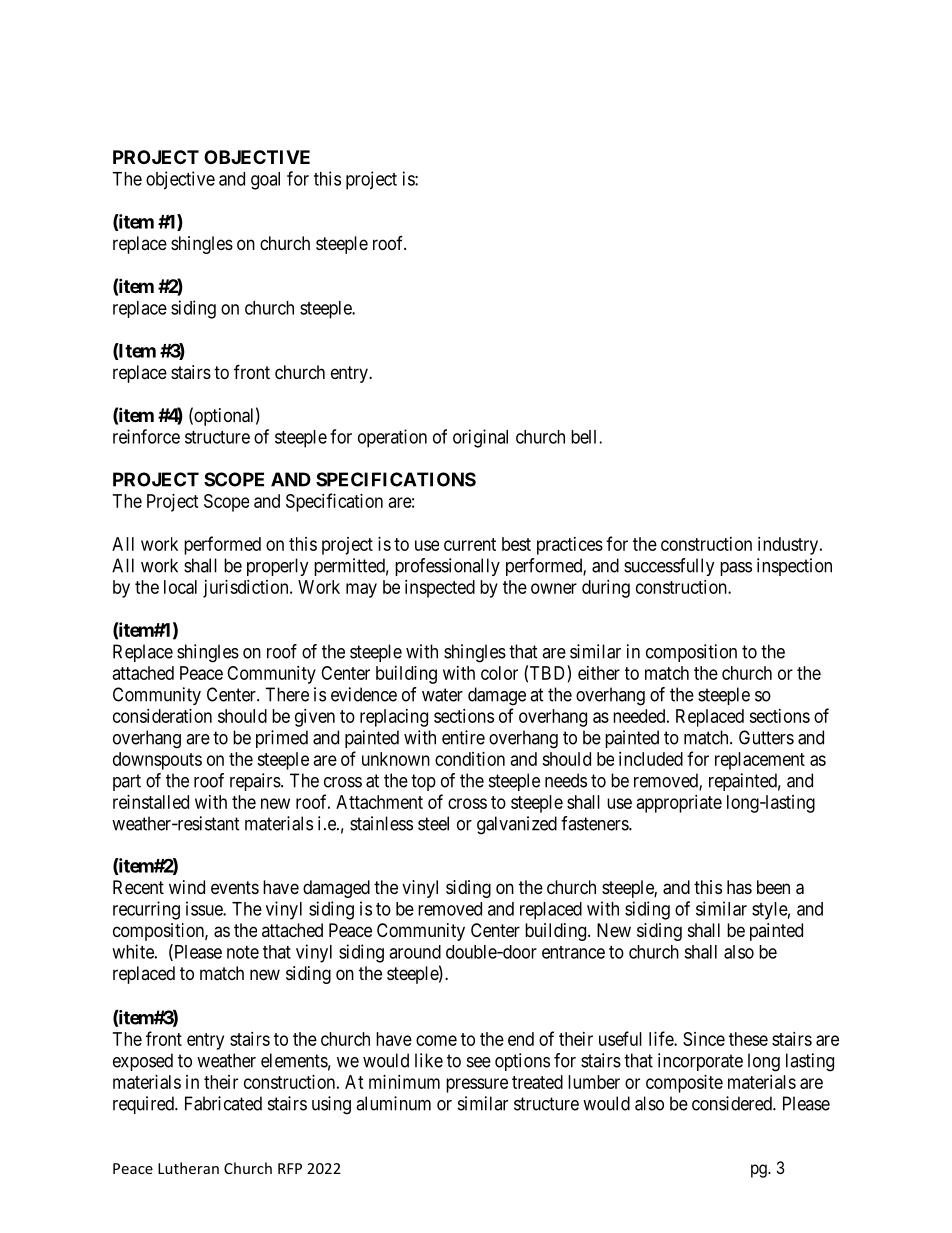  Describe the element at coordinates (679, 804) in the page. I see `appropriate` at that location.
